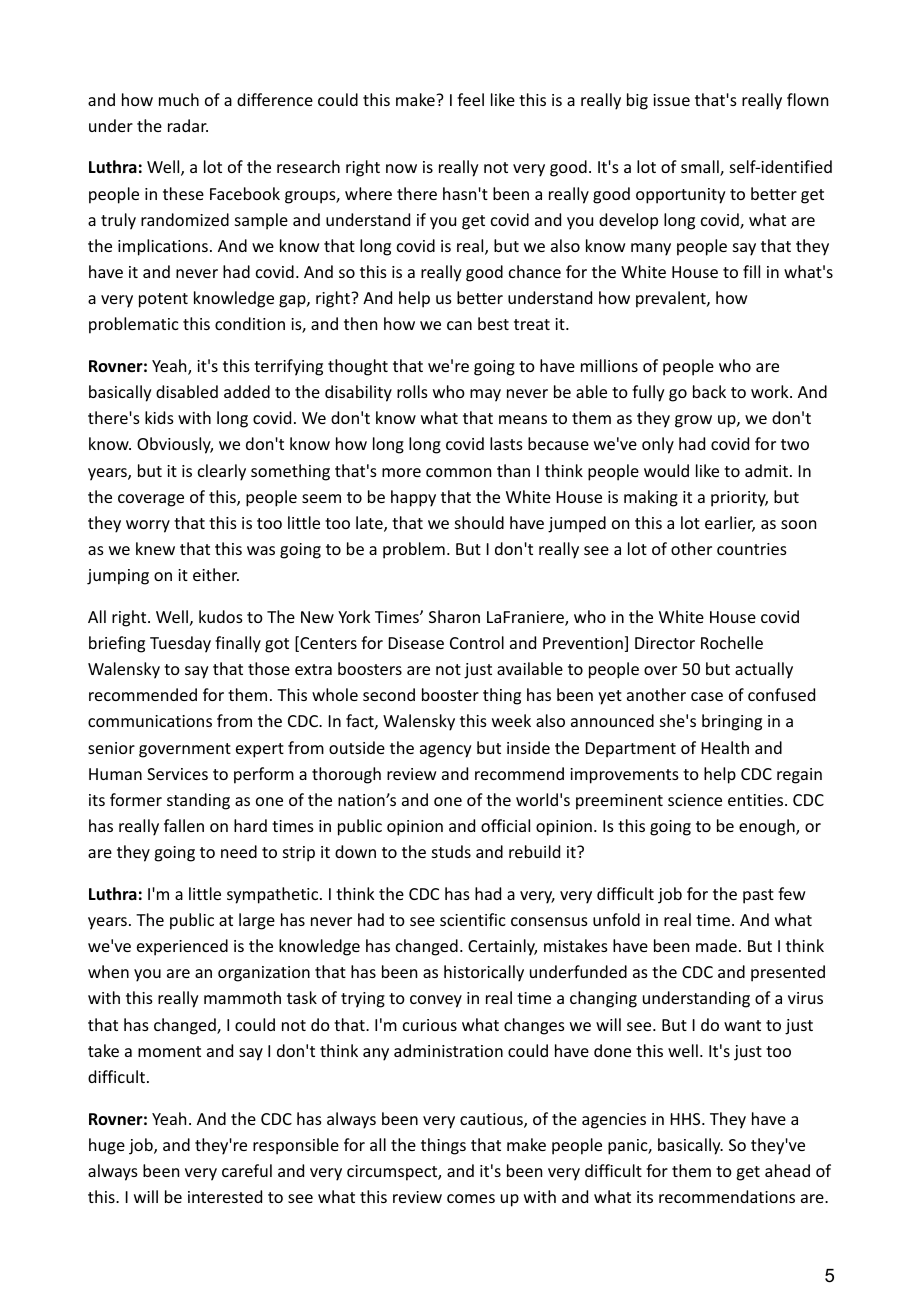  Describe the element at coordinates (701, 168) in the screenshot. I see `small` at that location.
